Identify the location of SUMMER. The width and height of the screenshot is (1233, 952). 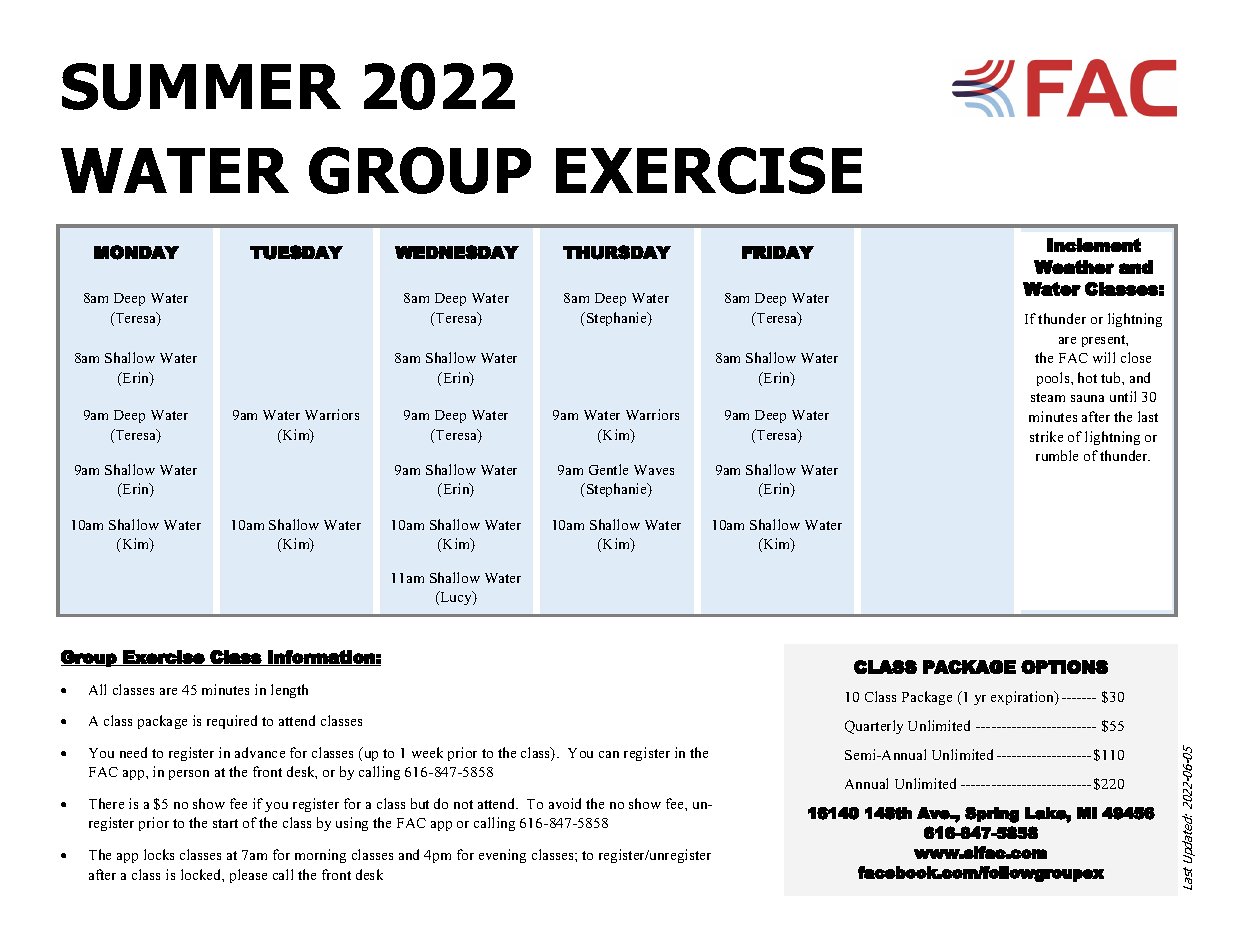
(201, 86).
